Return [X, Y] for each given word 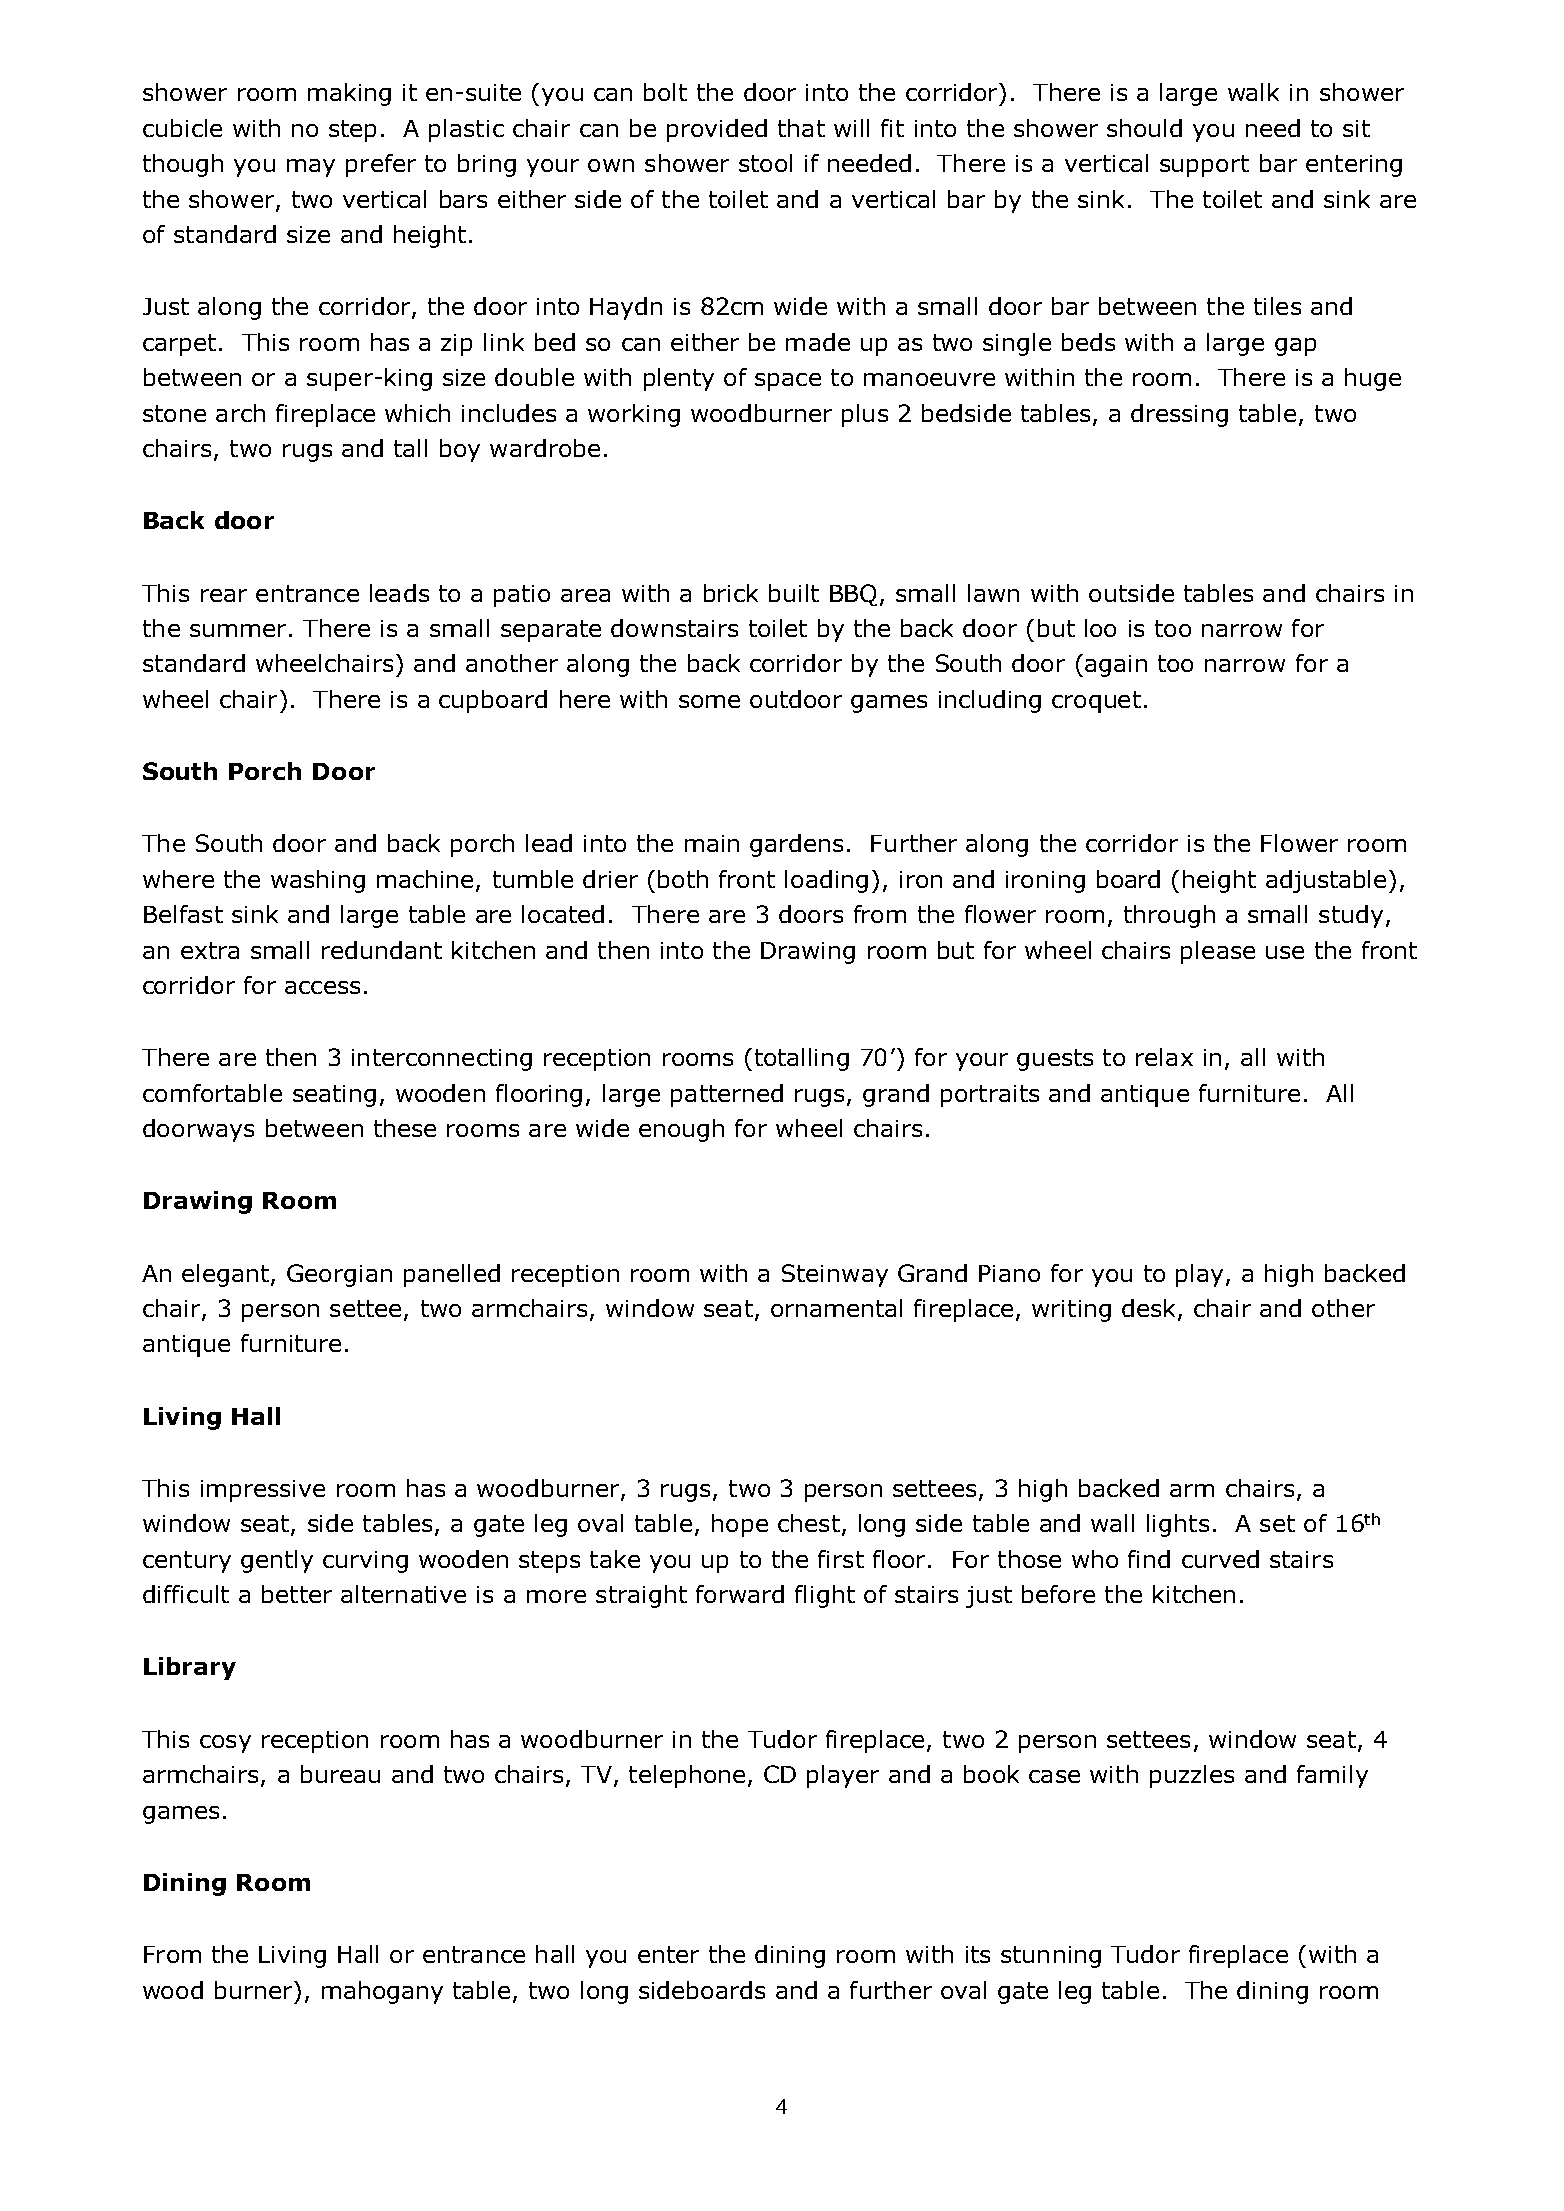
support [1204, 166]
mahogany [382, 1992]
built [794, 593]
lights [1178, 1525]
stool [765, 163]
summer [238, 630]
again [1116, 666]
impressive [263, 1491]
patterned [727, 1095]
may [311, 168]
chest [809, 1523]
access [322, 987]
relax [1164, 1057]
